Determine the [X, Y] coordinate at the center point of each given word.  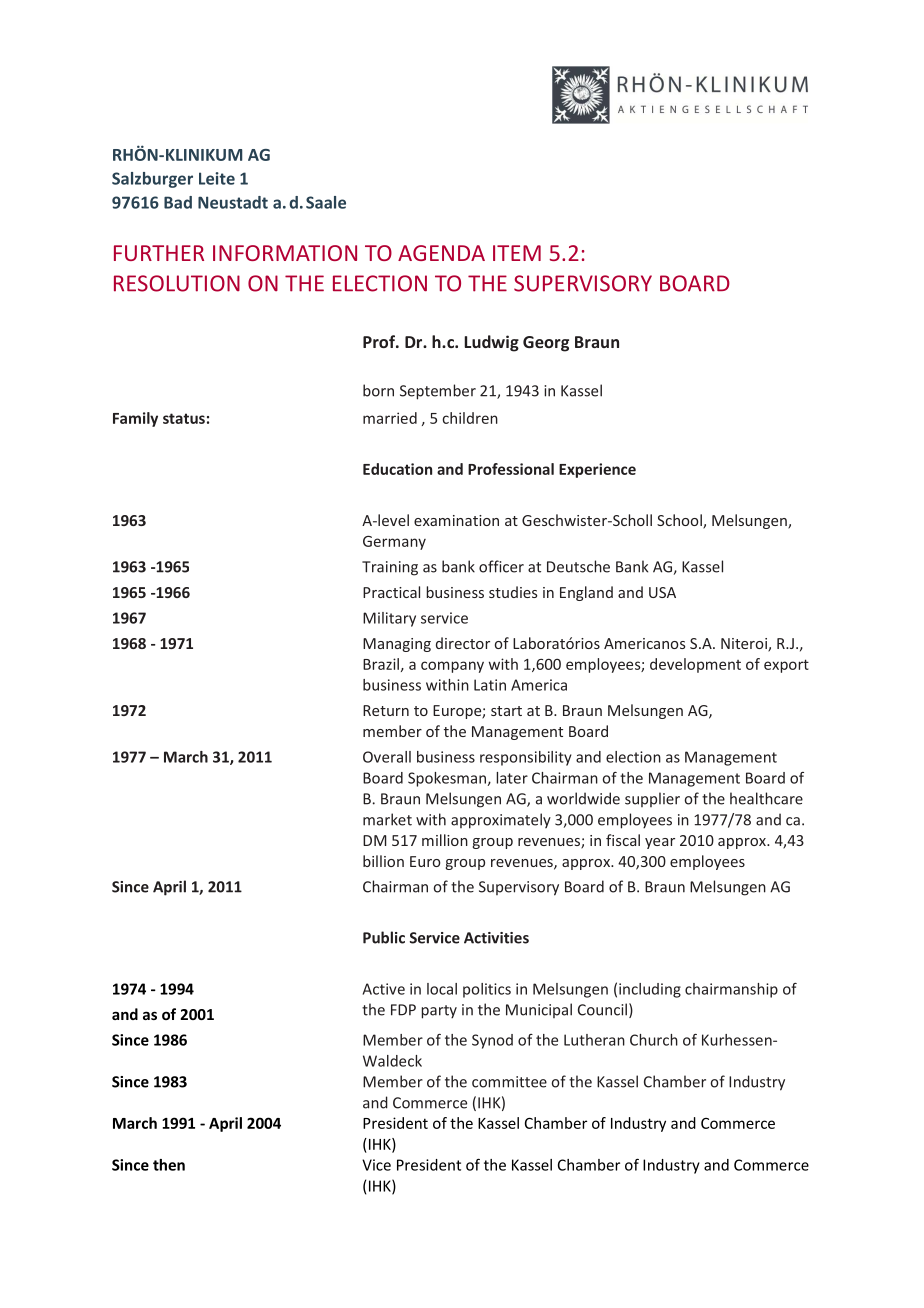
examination [456, 520]
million [445, 840]
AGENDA [441, 253]
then [169, 1165]
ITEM [517, 253]
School [680, 521]
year [660, 843]
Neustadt [233, 202]
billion [383, 861]
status [184, 418]
